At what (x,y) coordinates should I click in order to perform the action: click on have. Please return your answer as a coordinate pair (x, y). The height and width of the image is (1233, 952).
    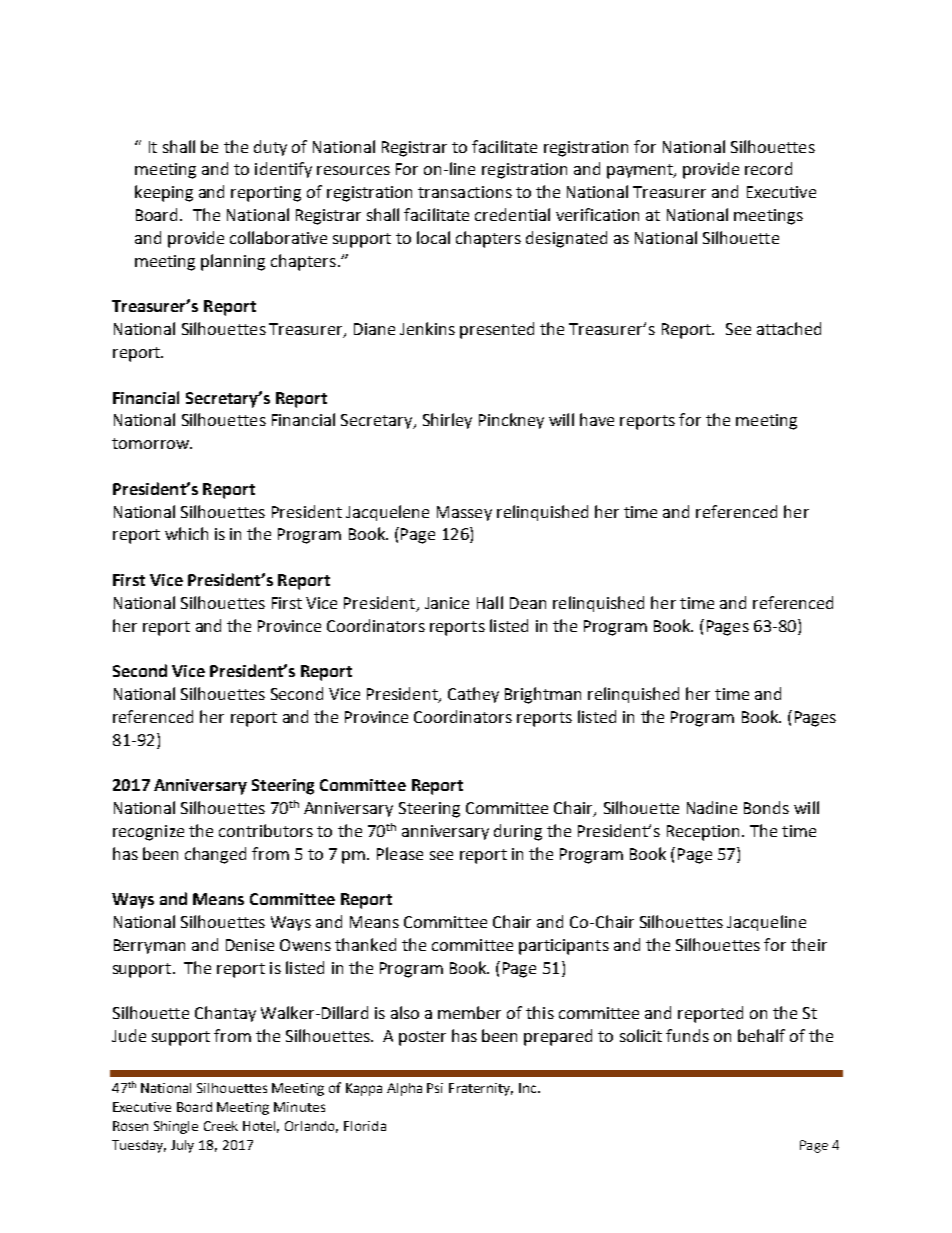
    Looking at the image, I should click on (597, 419).
